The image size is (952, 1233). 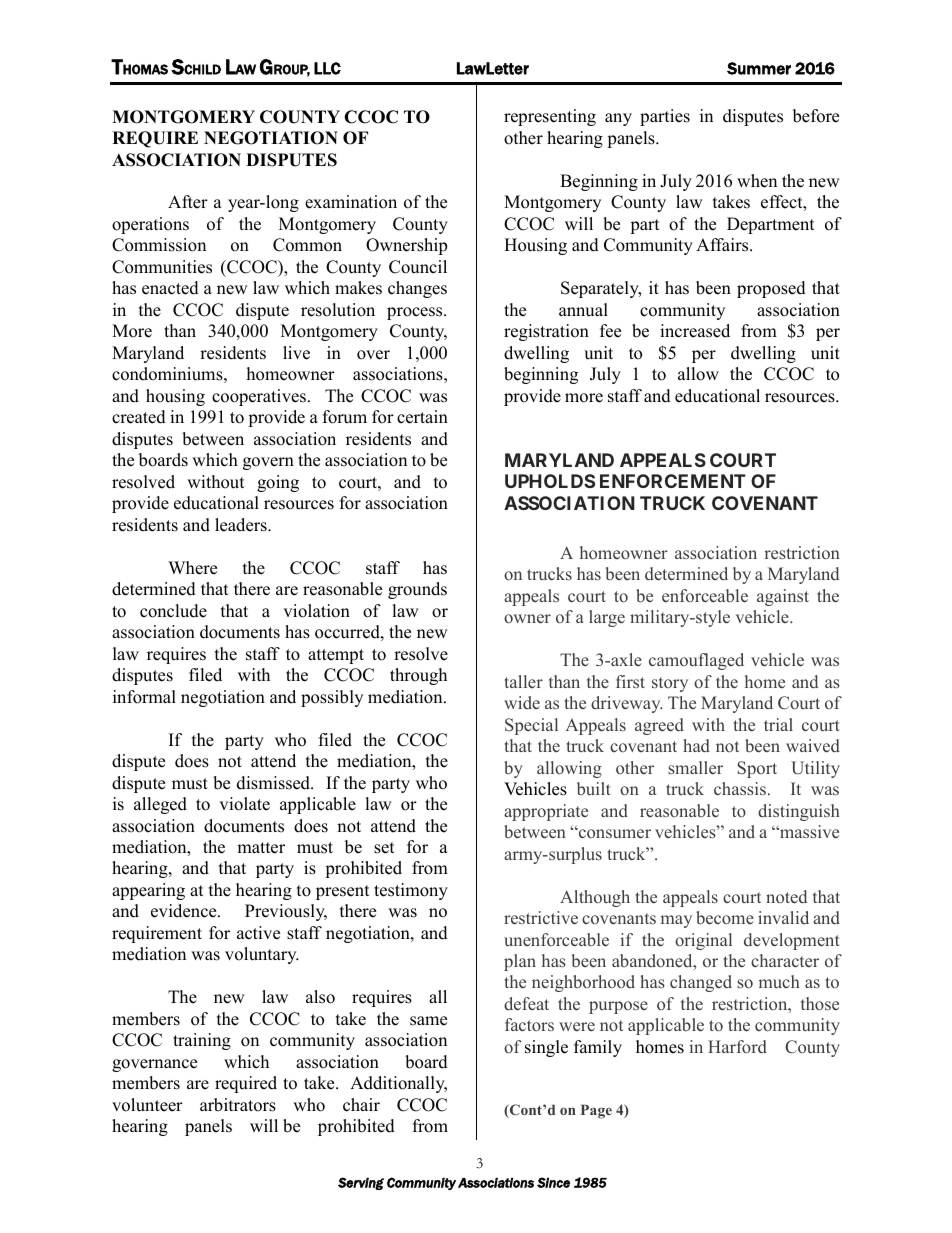 I want to click on any, so click(x=618, y=119).
